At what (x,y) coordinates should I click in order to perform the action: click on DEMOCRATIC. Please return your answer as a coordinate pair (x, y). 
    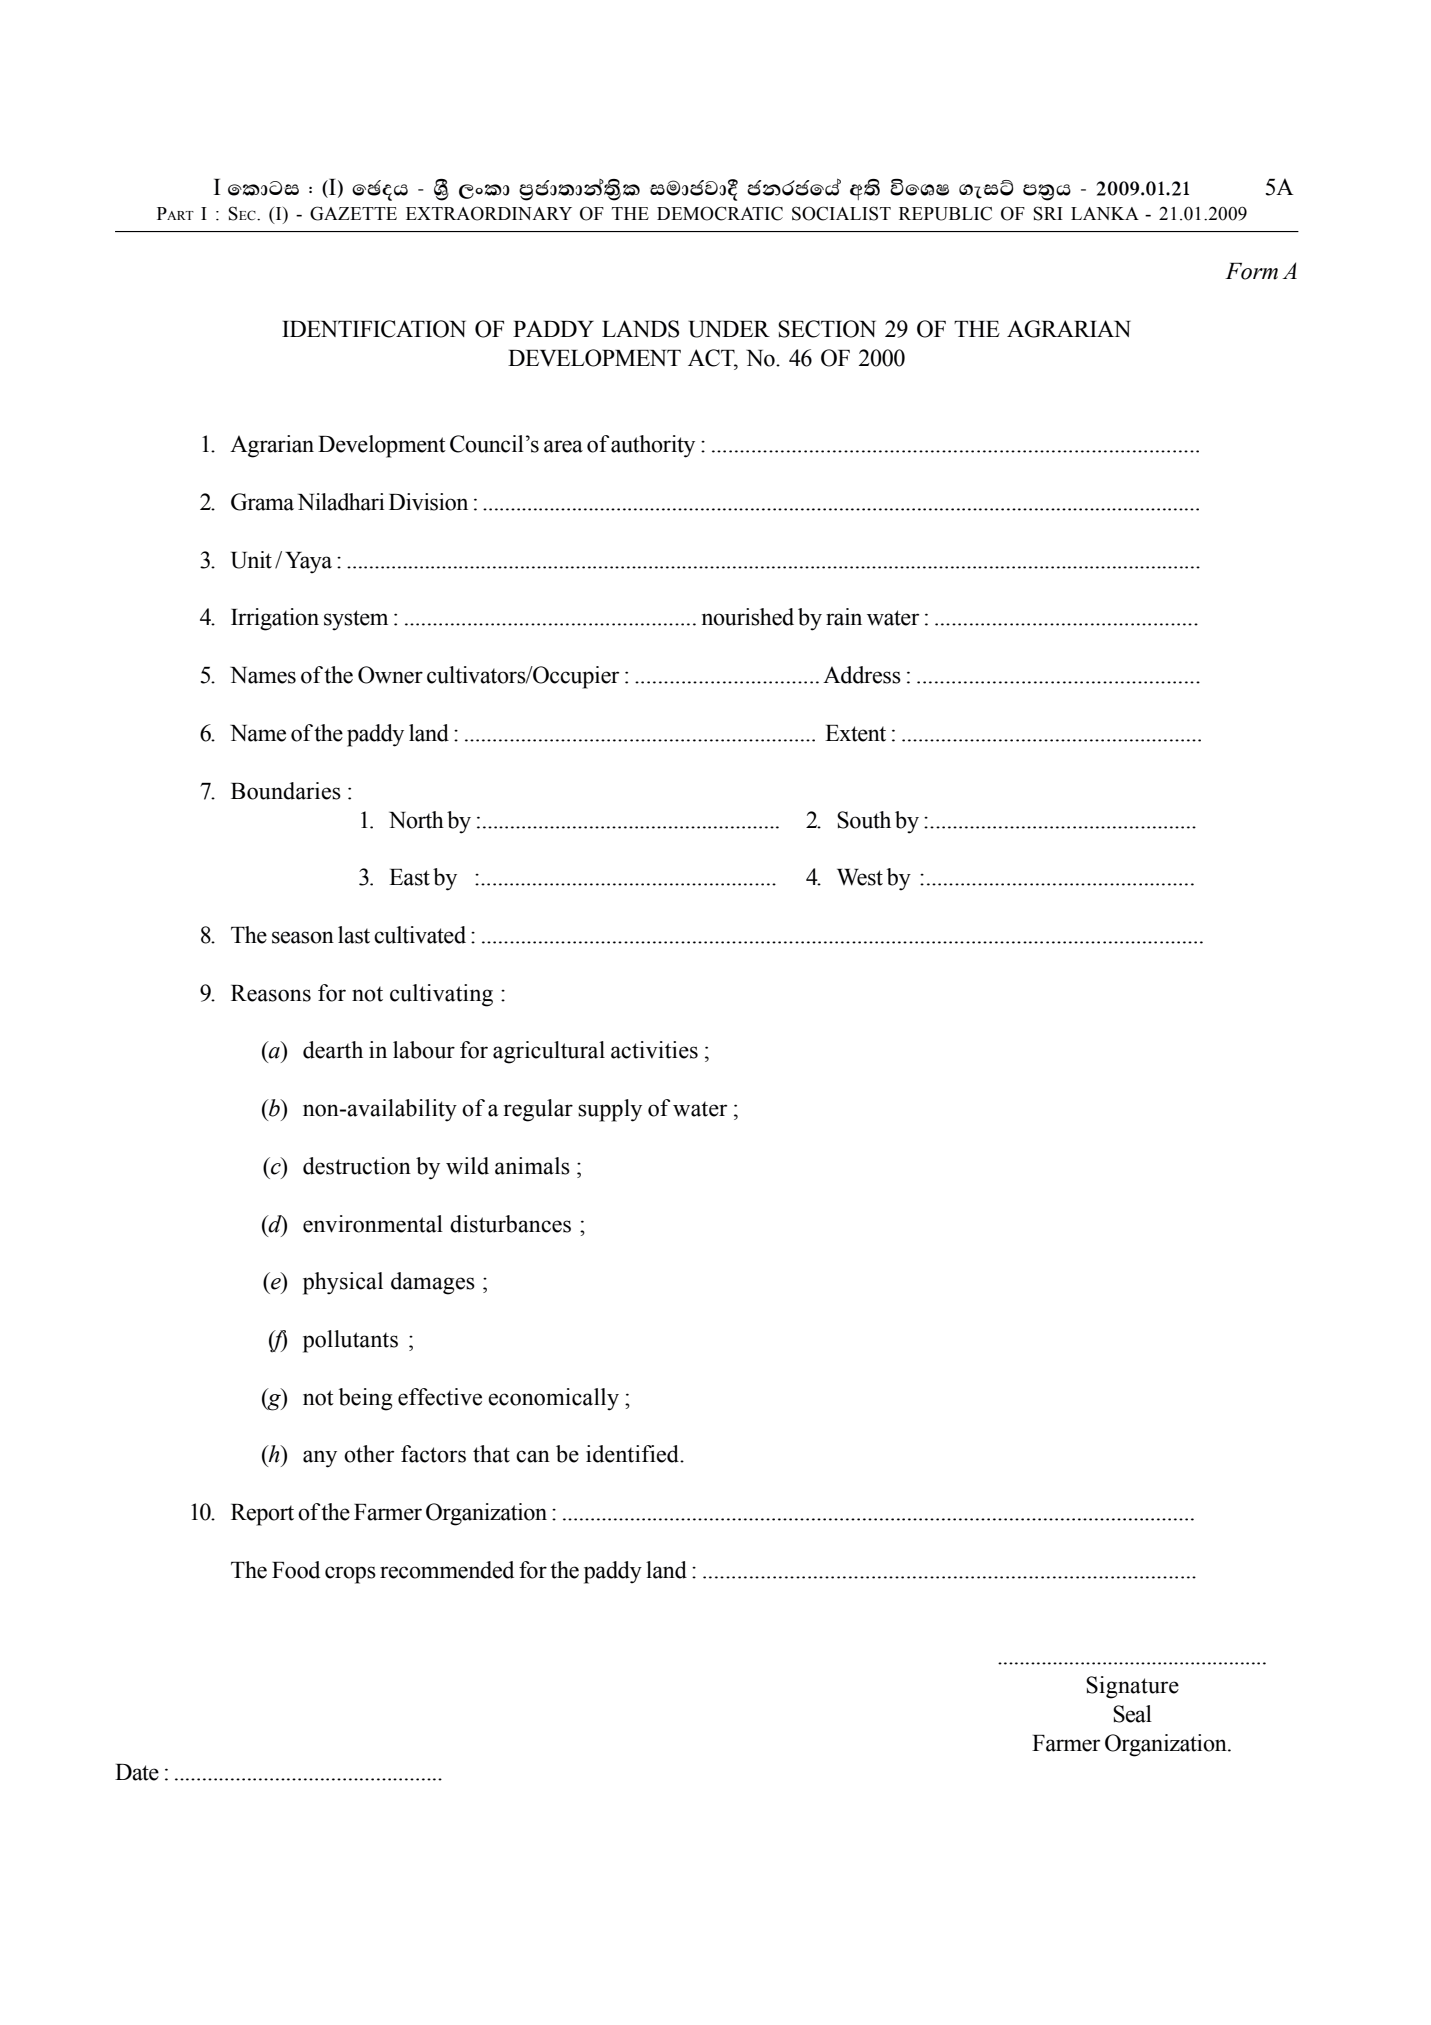
    Looking at the image, I should click on (720, 213).
